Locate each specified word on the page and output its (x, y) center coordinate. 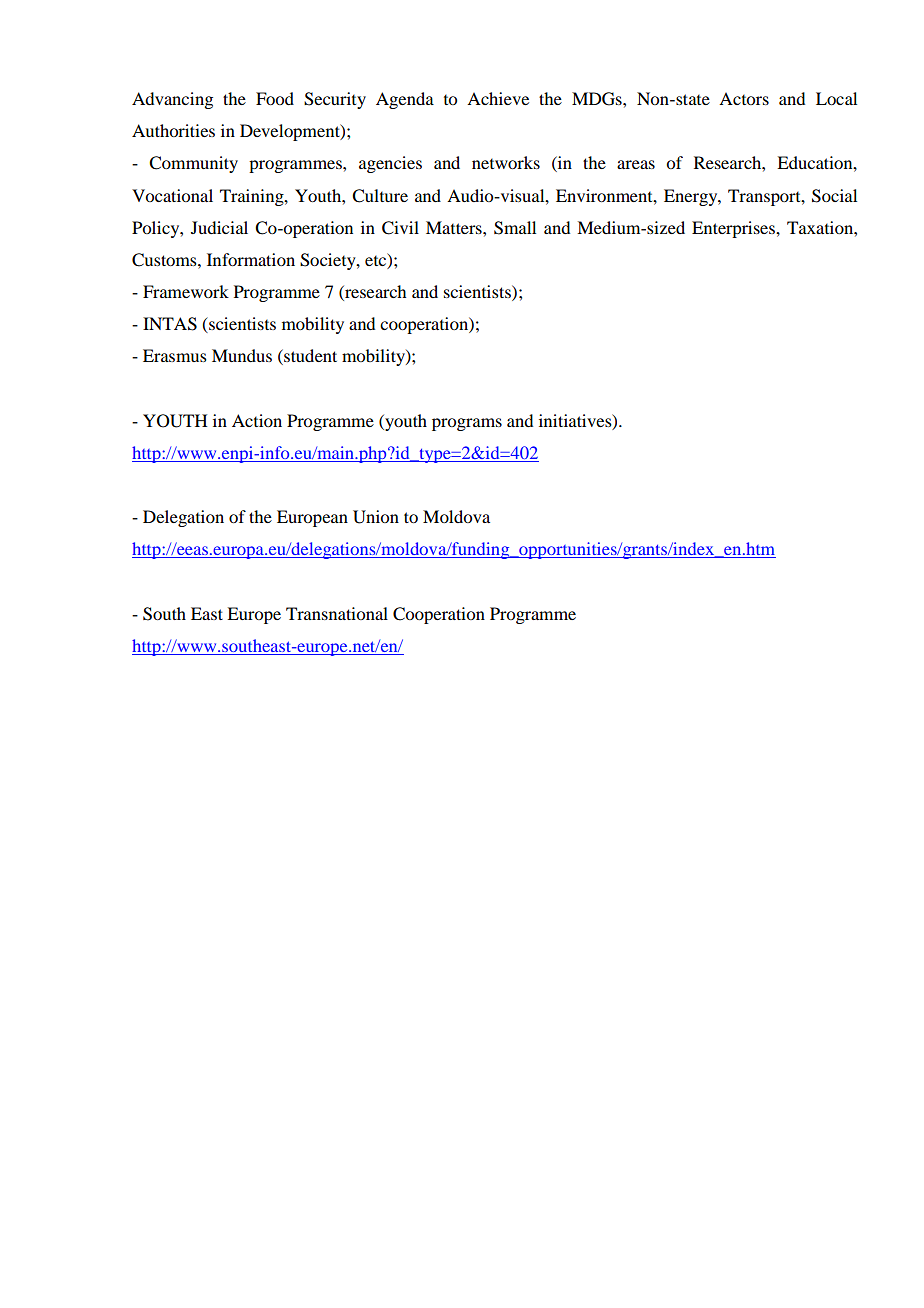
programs (467, 424)
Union (376, 517)
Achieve (498, 98)
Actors (744, 98)
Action (257, 420)
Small (515, 228)
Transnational (337, 613)
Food (275, 98)
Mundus (242, 355)
